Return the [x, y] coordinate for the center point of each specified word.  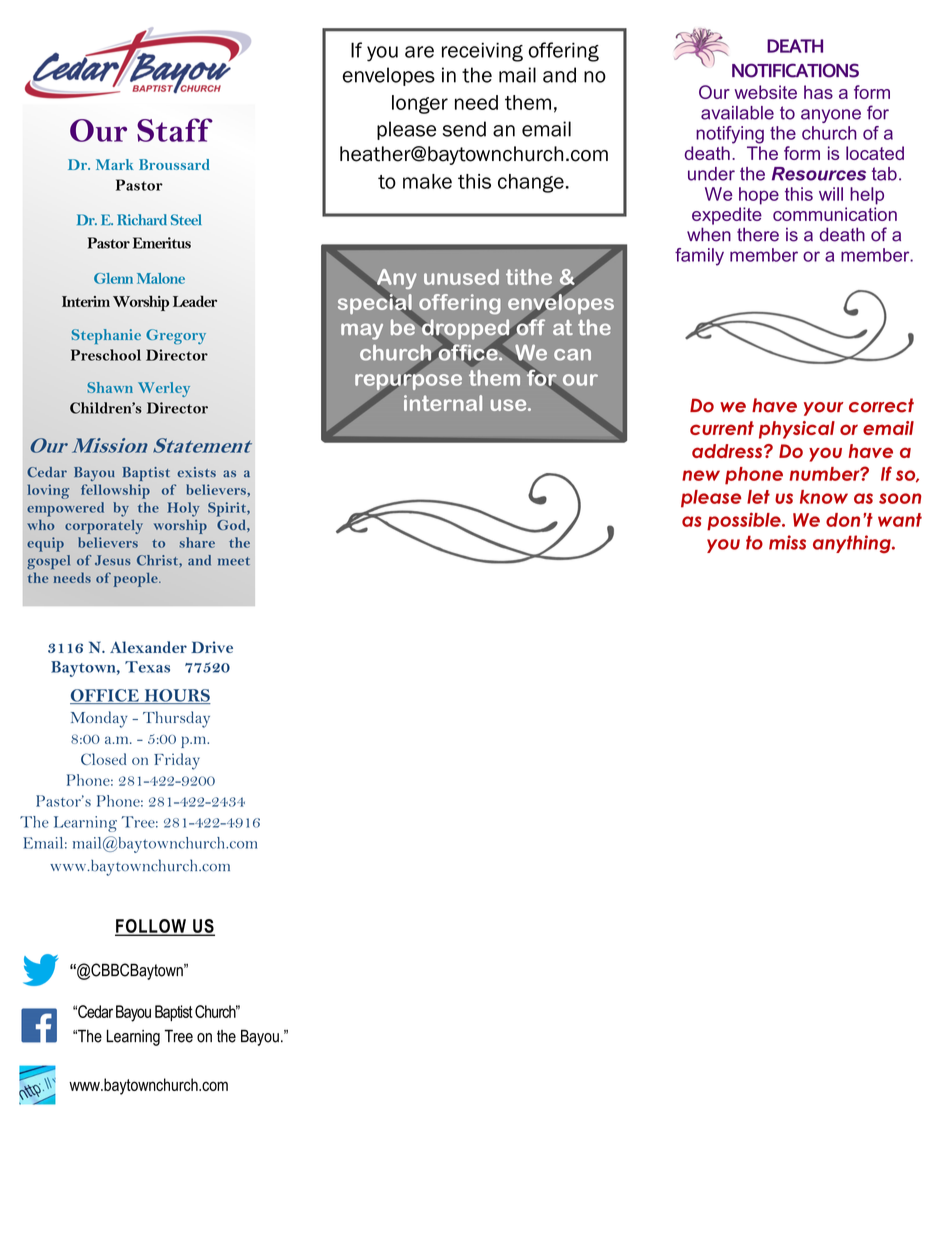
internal [443, 403]
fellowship [115, 491]
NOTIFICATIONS [795, 70]
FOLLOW [151, 927]
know [824, 497]
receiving [482, 52]
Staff [175, 130]
